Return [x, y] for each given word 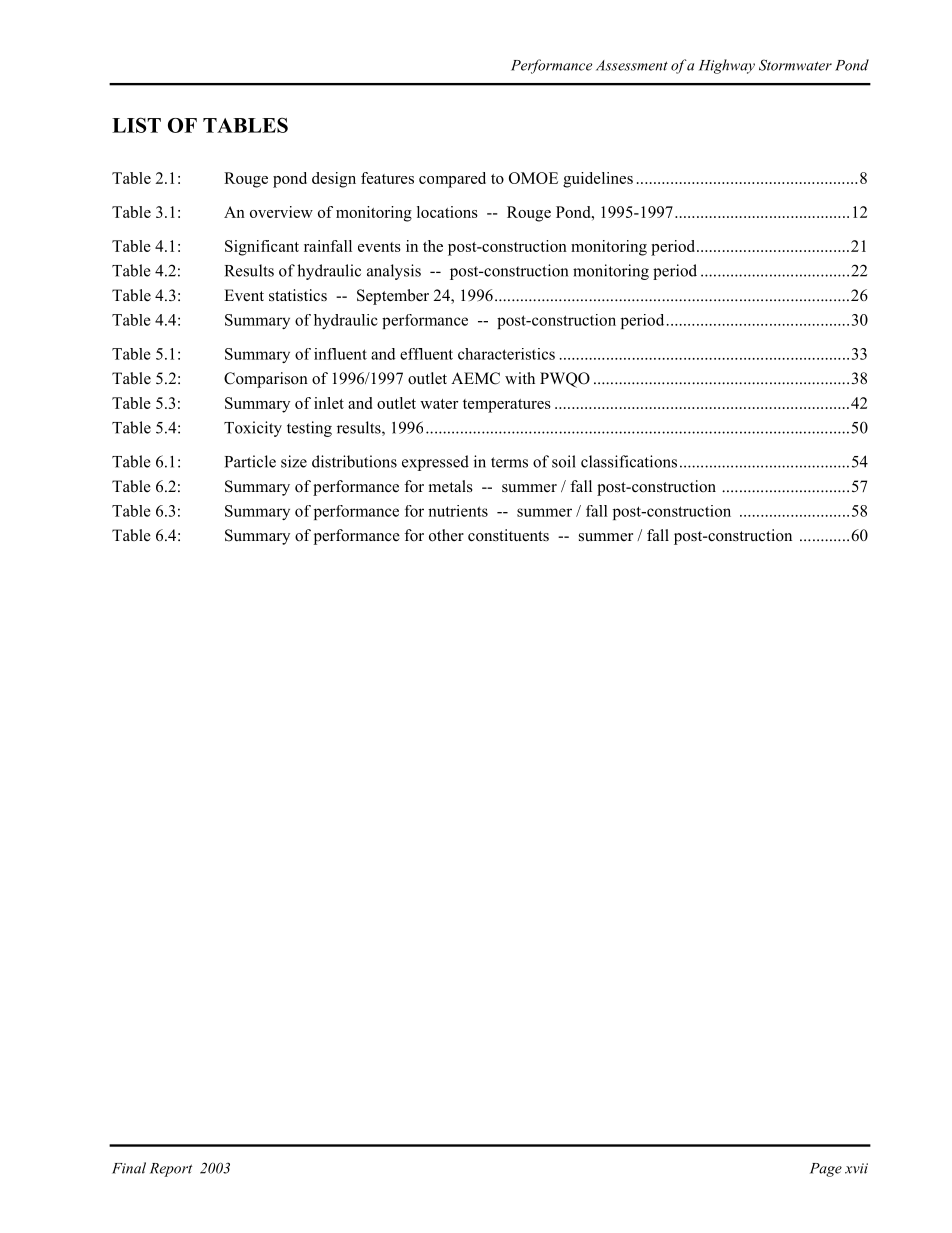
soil [564, 461]
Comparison [266, 380]
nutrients [458, 511]
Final [129, 1168]
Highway [727, 66]
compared [452, 180]
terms [509, 462]
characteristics [506, 354]
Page [826, 1170]
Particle [250, 461]
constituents [508, 535]
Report [171, 1170]
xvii [856, 1168]
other [446, 535]
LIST [136, 125]
